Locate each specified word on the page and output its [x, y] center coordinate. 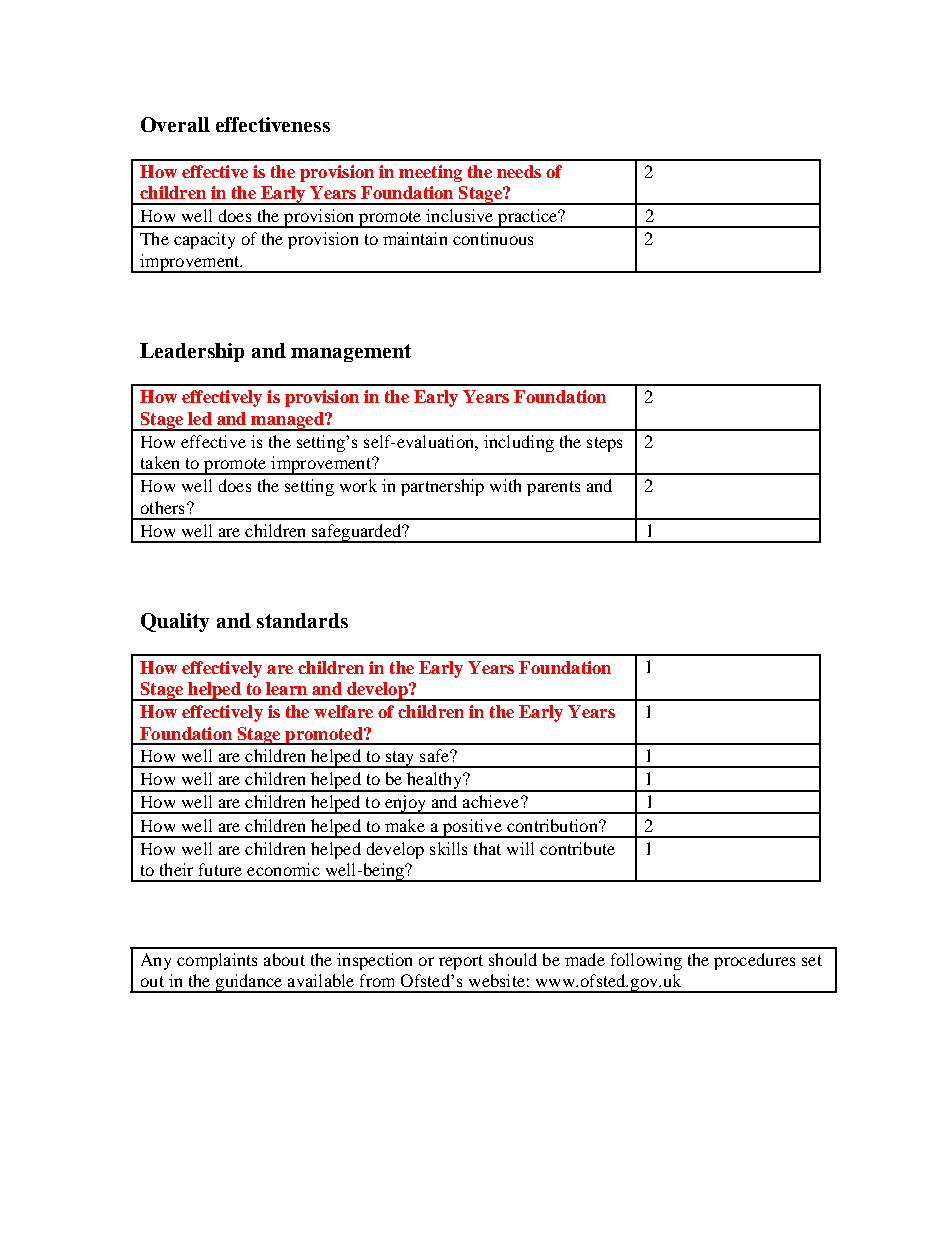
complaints [217, 961]
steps [604, 444]
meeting [430, 173]
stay [400, 759]
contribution [553, 825]
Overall [175, 124]
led [200, 418]
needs [519, 171]
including [519, 443]
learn [286, 688]
